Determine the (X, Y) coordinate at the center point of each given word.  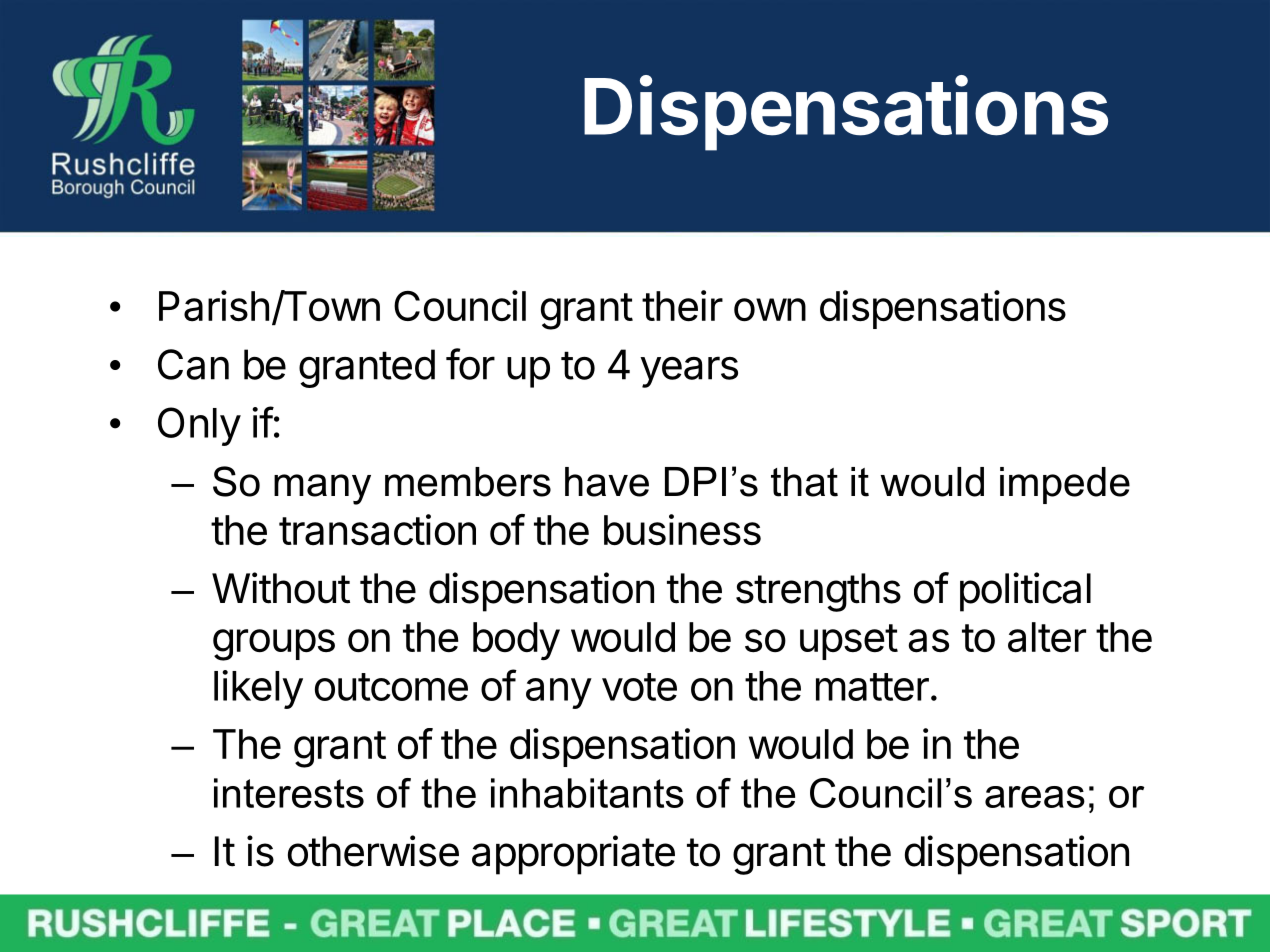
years (689, 372)
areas (1035, 797)
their (682, 305)
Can (193, 364)
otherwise (373, 851)
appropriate (573, 855)
